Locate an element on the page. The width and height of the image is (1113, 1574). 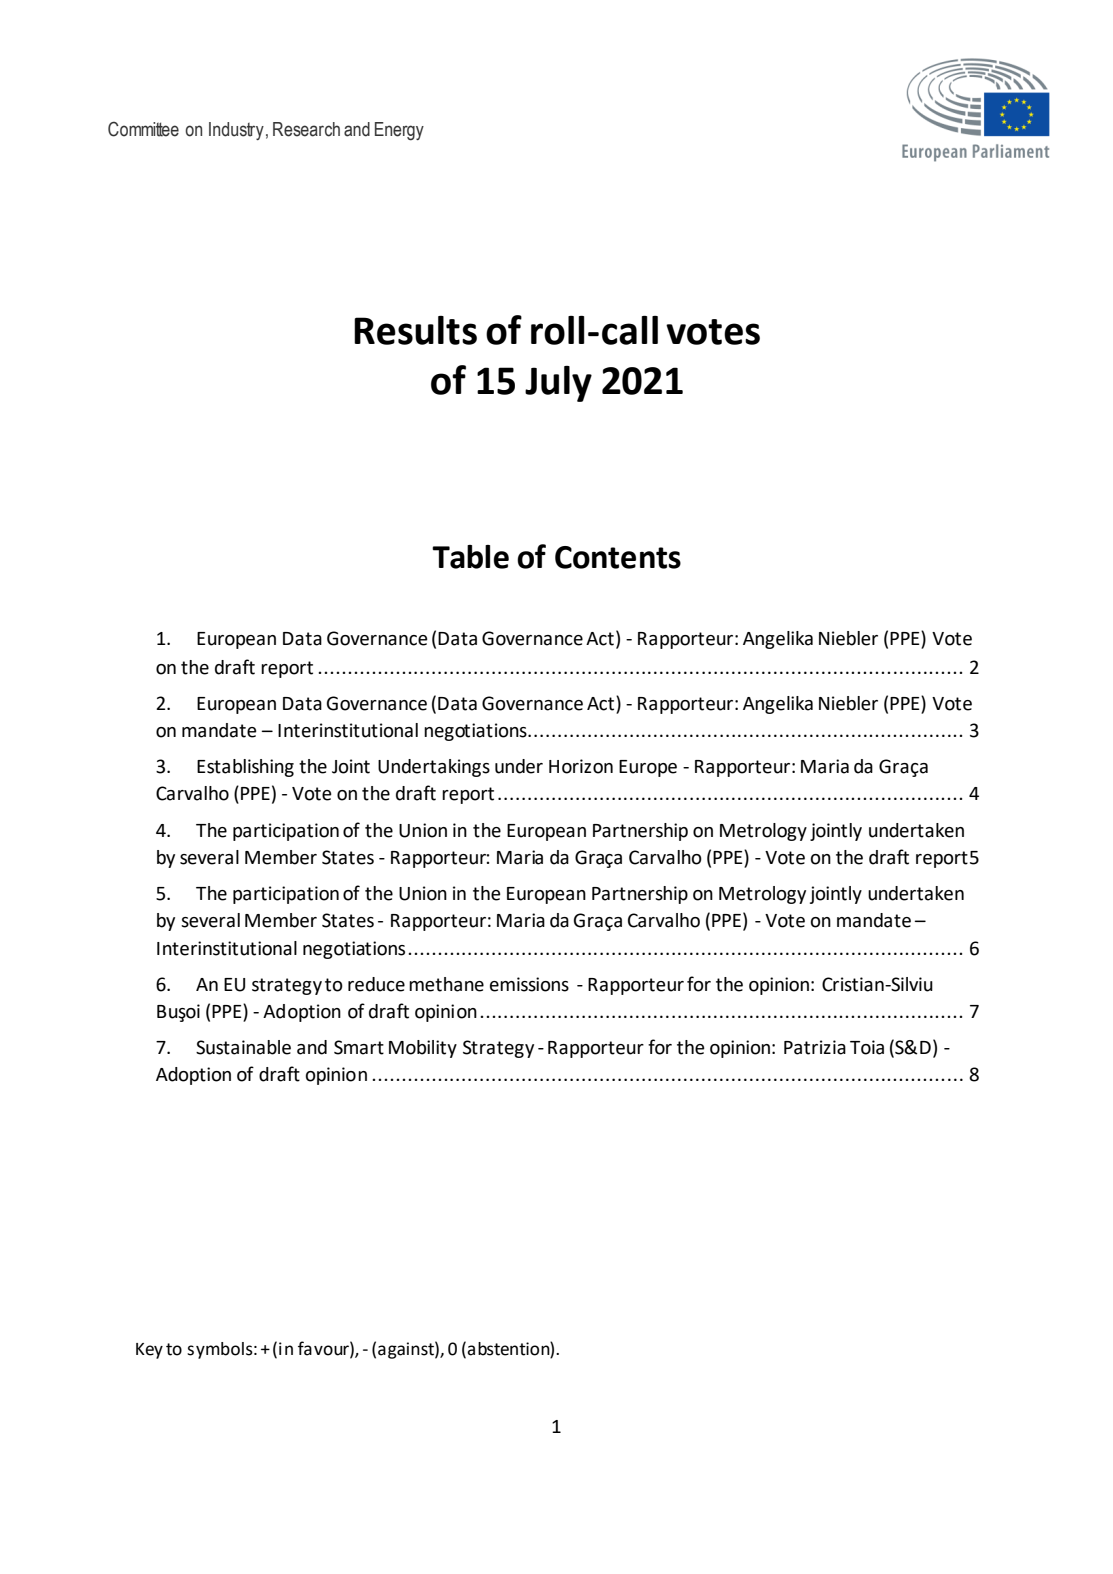
Patrizia is located at coordinates (815, 1047).
